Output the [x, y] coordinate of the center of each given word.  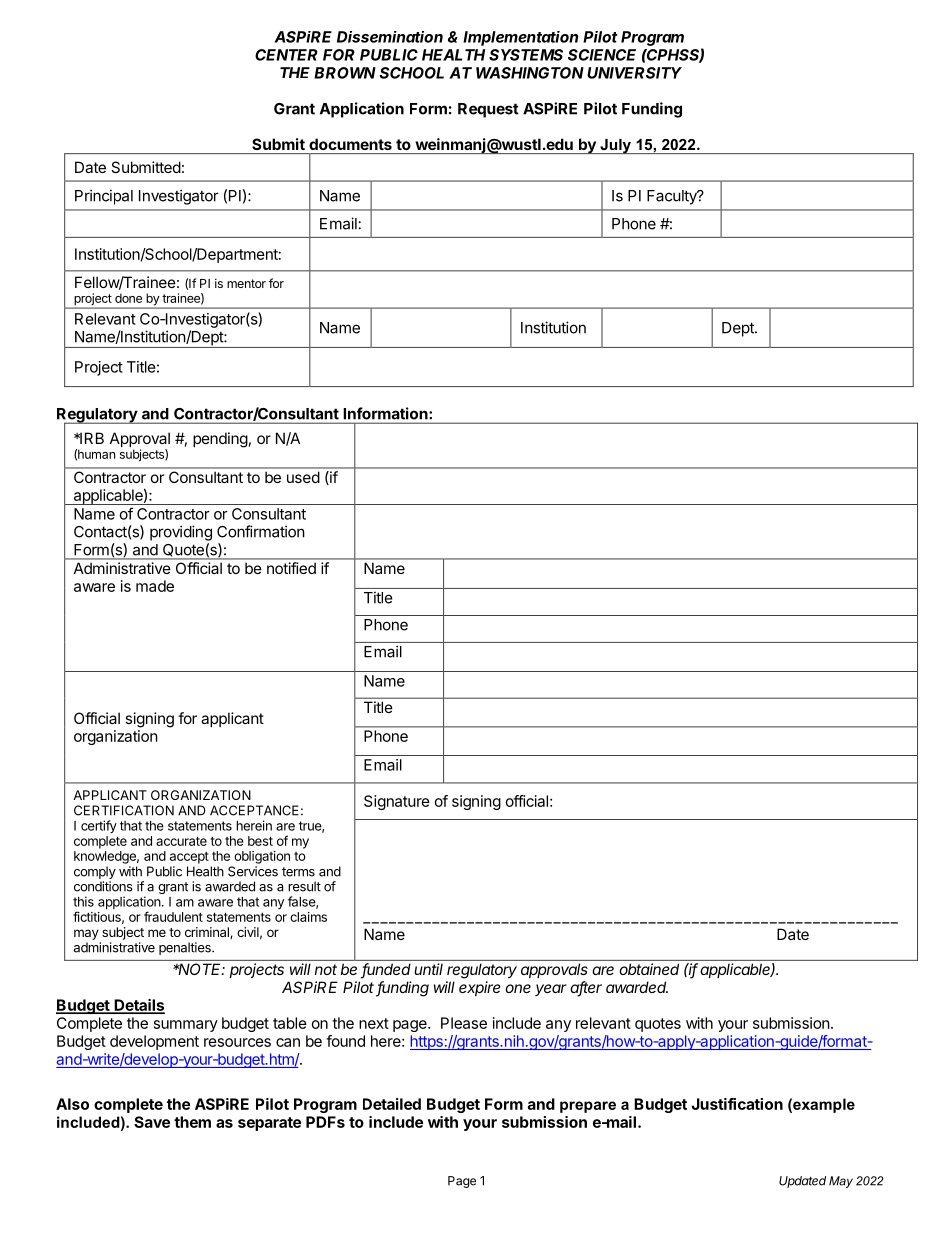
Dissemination [390, 37]
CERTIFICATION [124, 810]
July [615, 146]
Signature [397, 802]
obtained [649, 969]
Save [152, 1122]
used [303, 477]
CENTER [286, 55]
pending [220, 440]
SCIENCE [602, 55]
